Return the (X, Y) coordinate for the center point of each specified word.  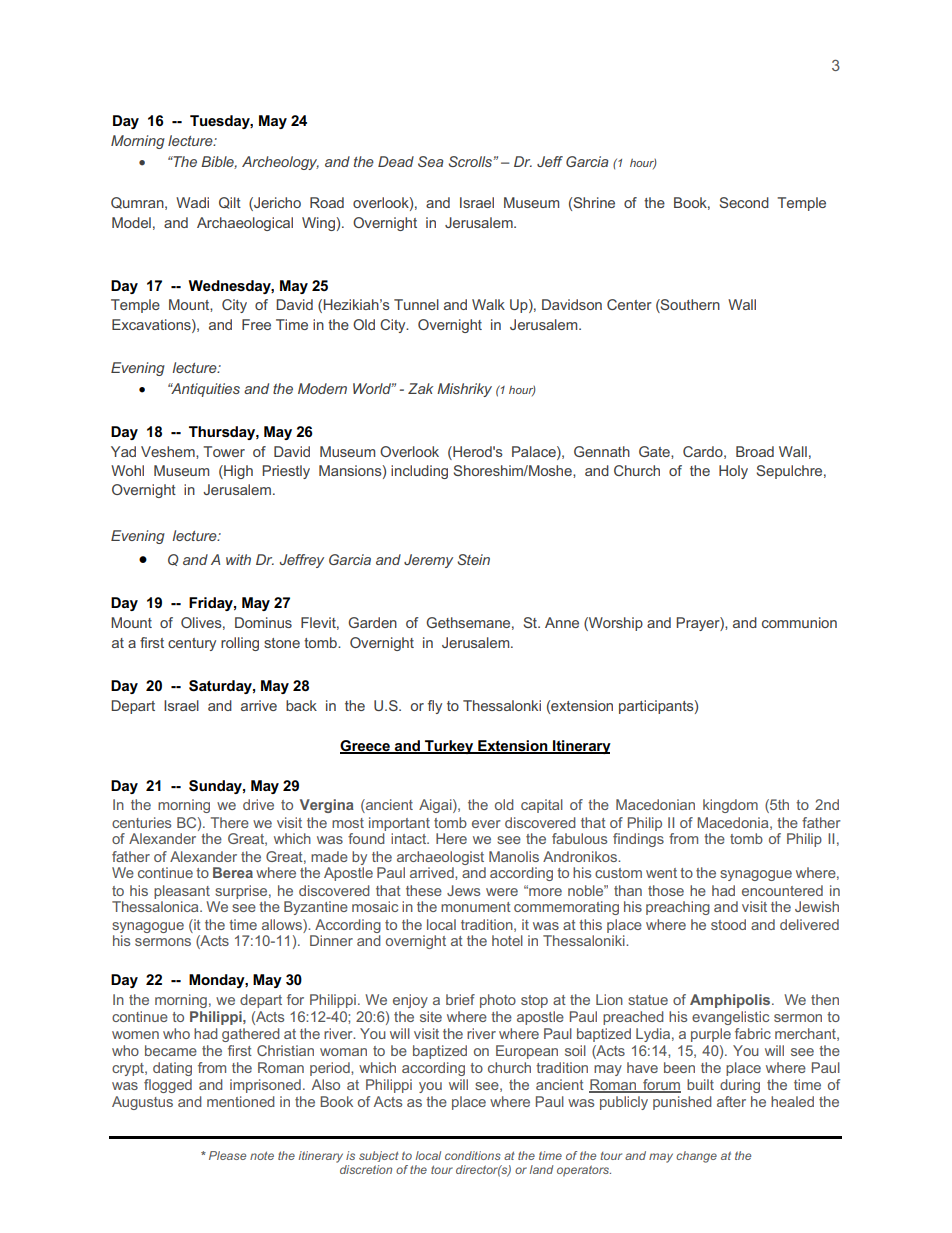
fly (435, 707)
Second (744, 202)
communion (799, 622)
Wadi (192, 202)
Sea (430, 161)
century (192, 644)
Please (227, 1155)
